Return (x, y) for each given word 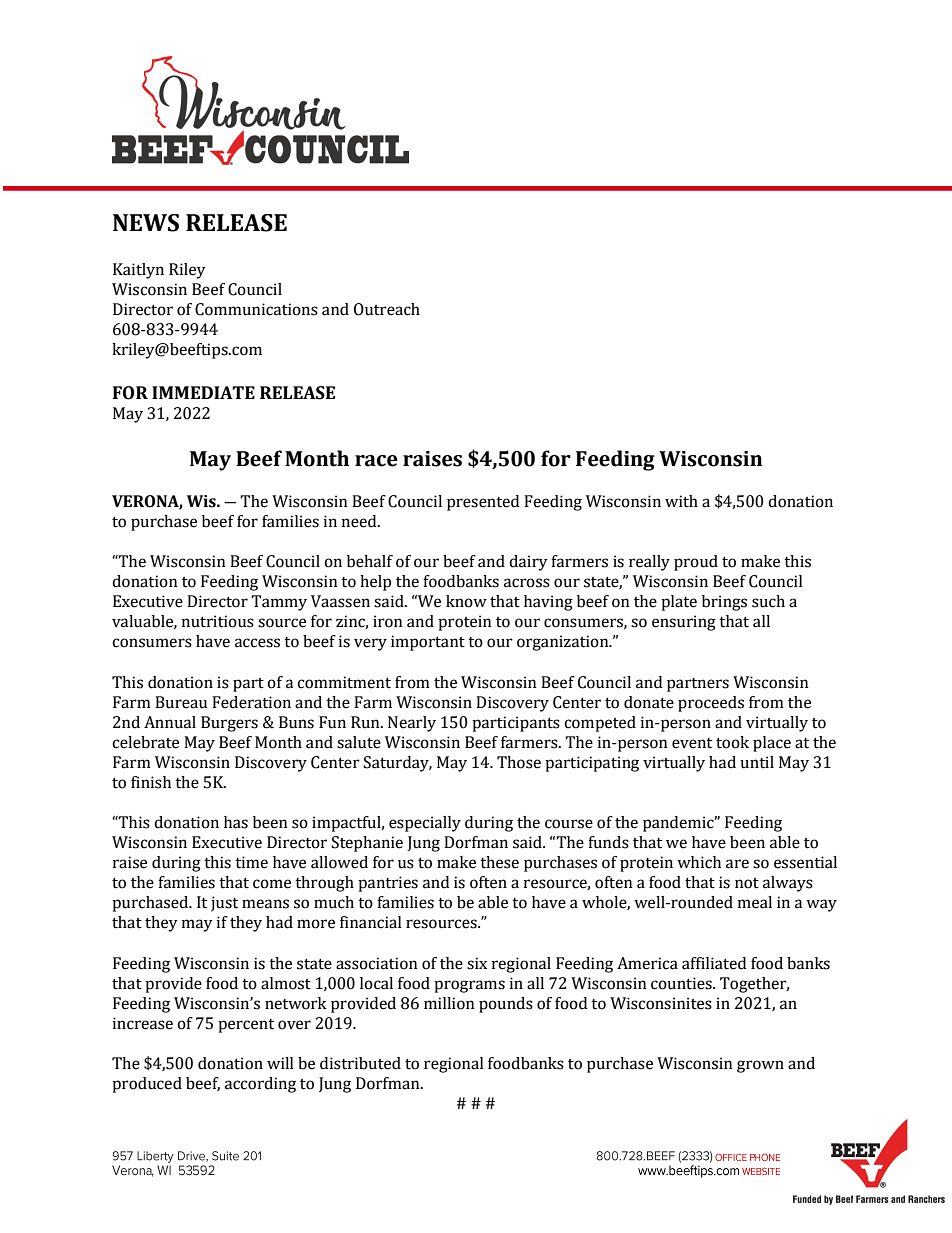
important (428, 643)
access (257, 643)
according (260, 1085)
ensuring (684, 623)
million (449, 1003)
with (681, 501)
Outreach (387, 309)
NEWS (146, 223)
